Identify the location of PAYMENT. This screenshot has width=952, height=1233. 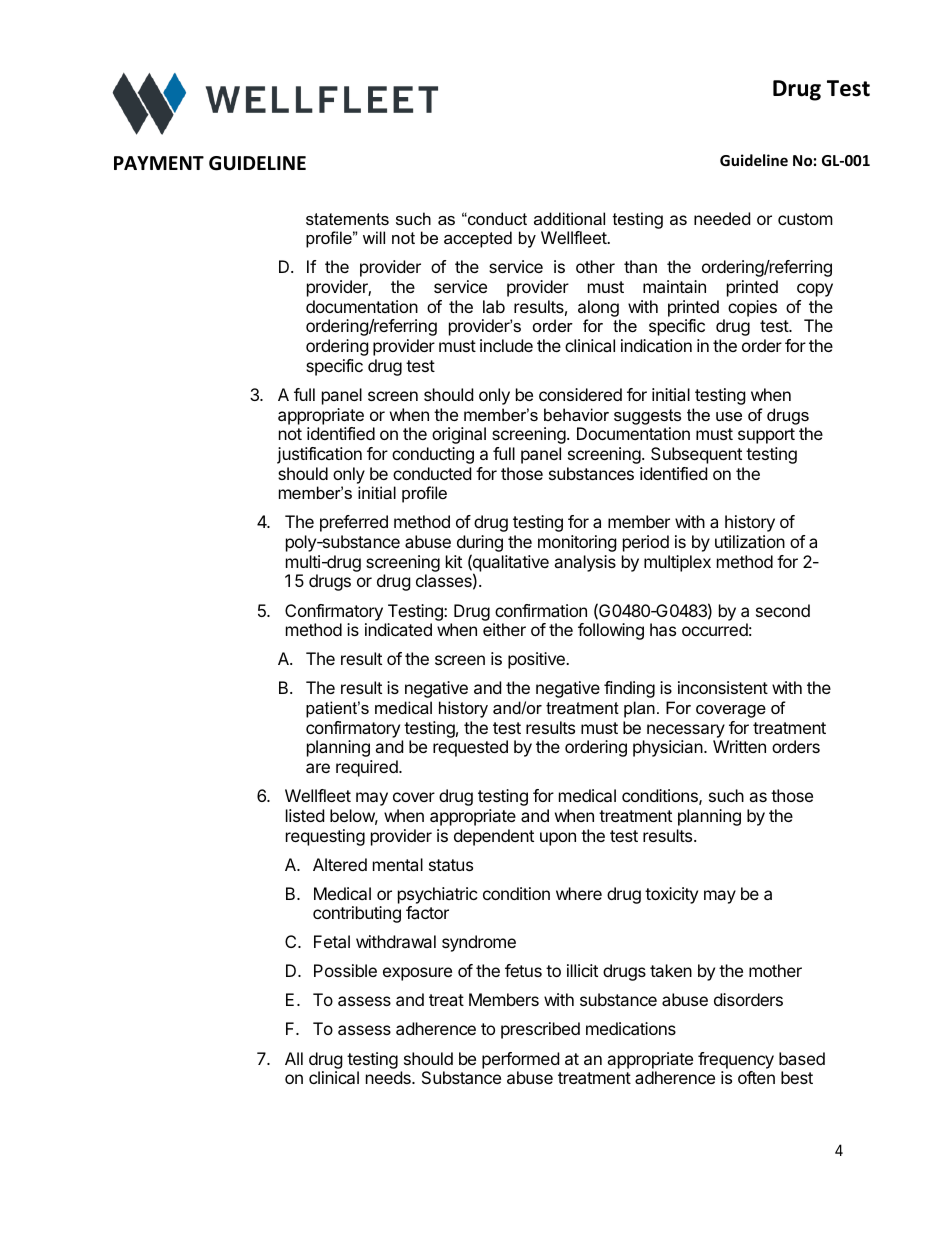
(159, 163).
